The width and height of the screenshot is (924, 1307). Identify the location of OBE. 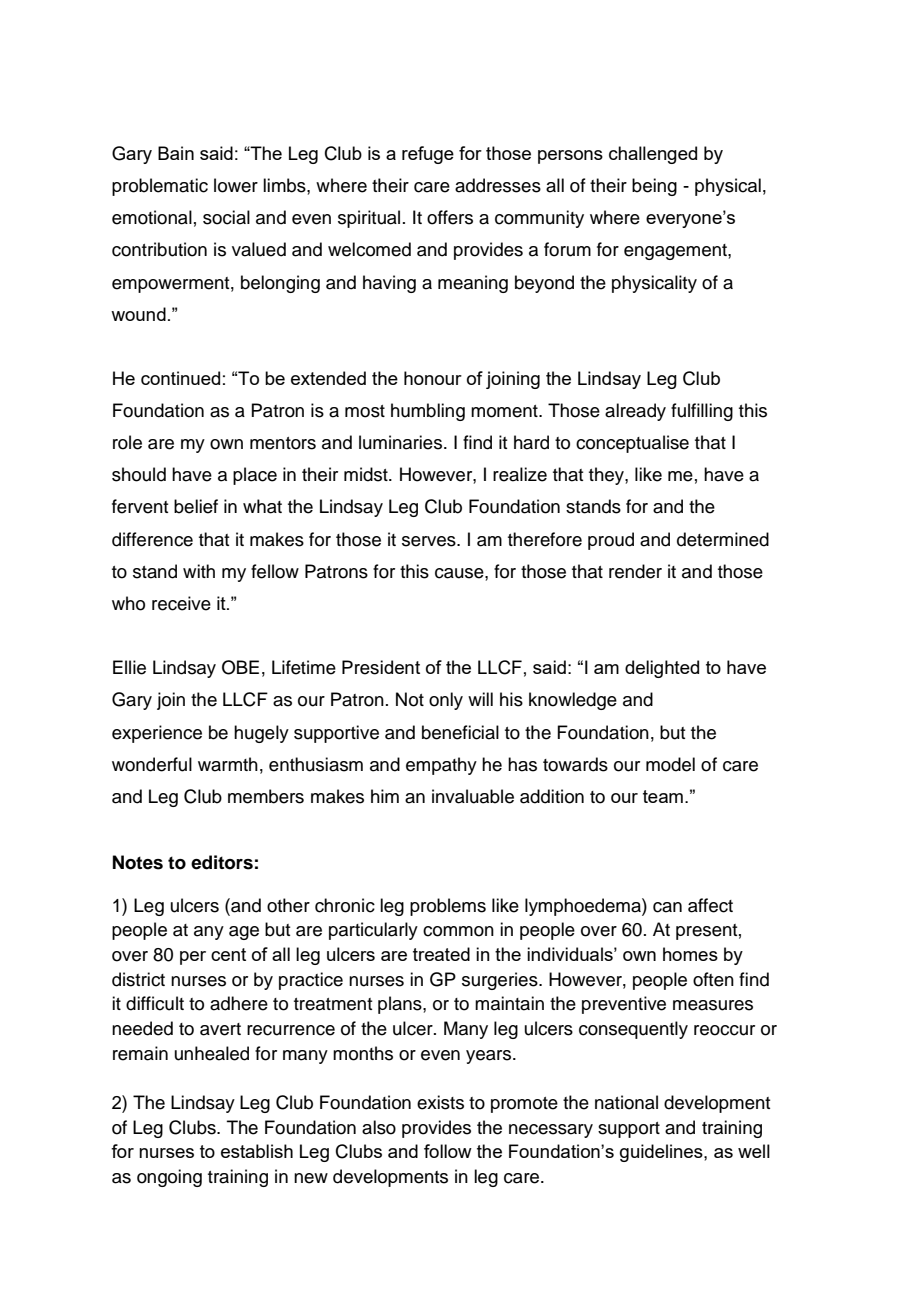
(240, 667).
